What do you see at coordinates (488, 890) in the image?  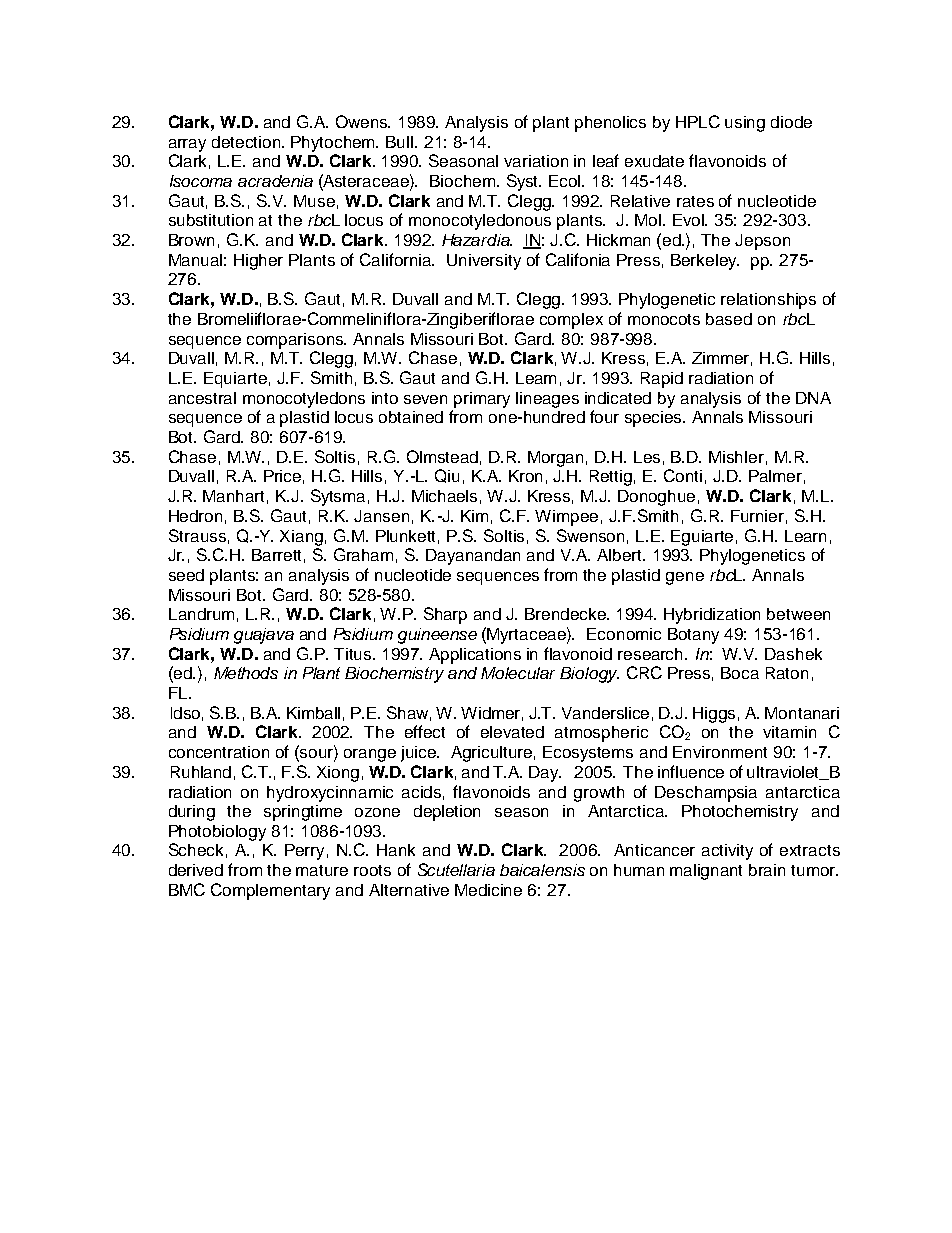 I see `Medicine` at bounding box center [488, 890].
